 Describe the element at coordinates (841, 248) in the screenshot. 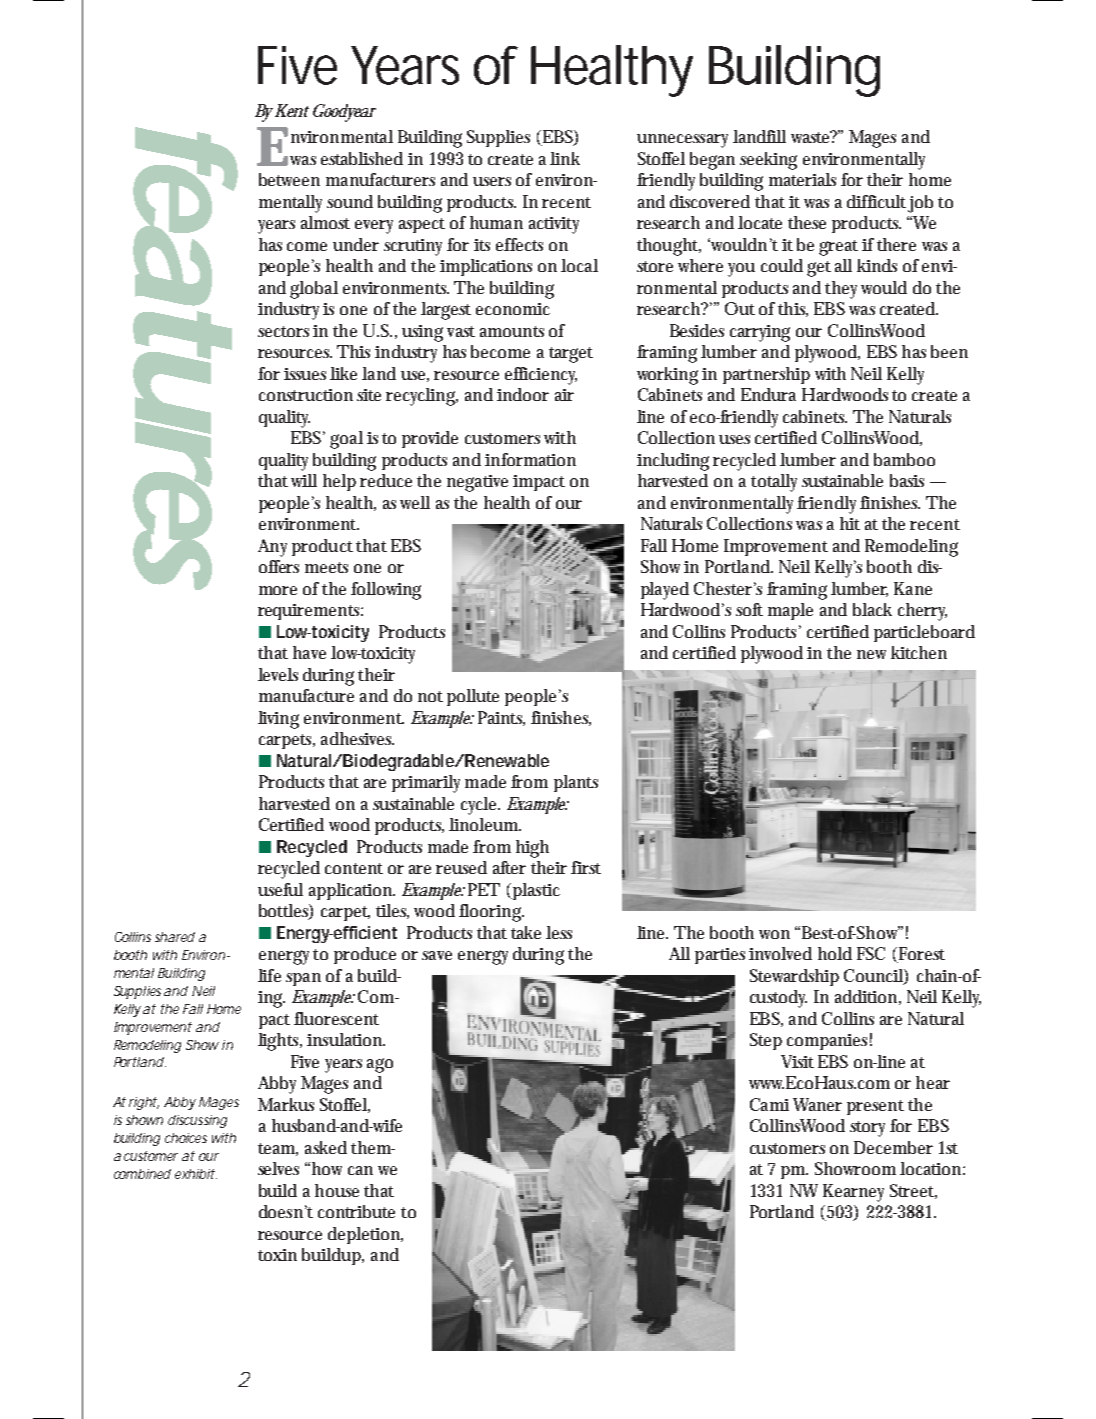

I see `great` at that location.
